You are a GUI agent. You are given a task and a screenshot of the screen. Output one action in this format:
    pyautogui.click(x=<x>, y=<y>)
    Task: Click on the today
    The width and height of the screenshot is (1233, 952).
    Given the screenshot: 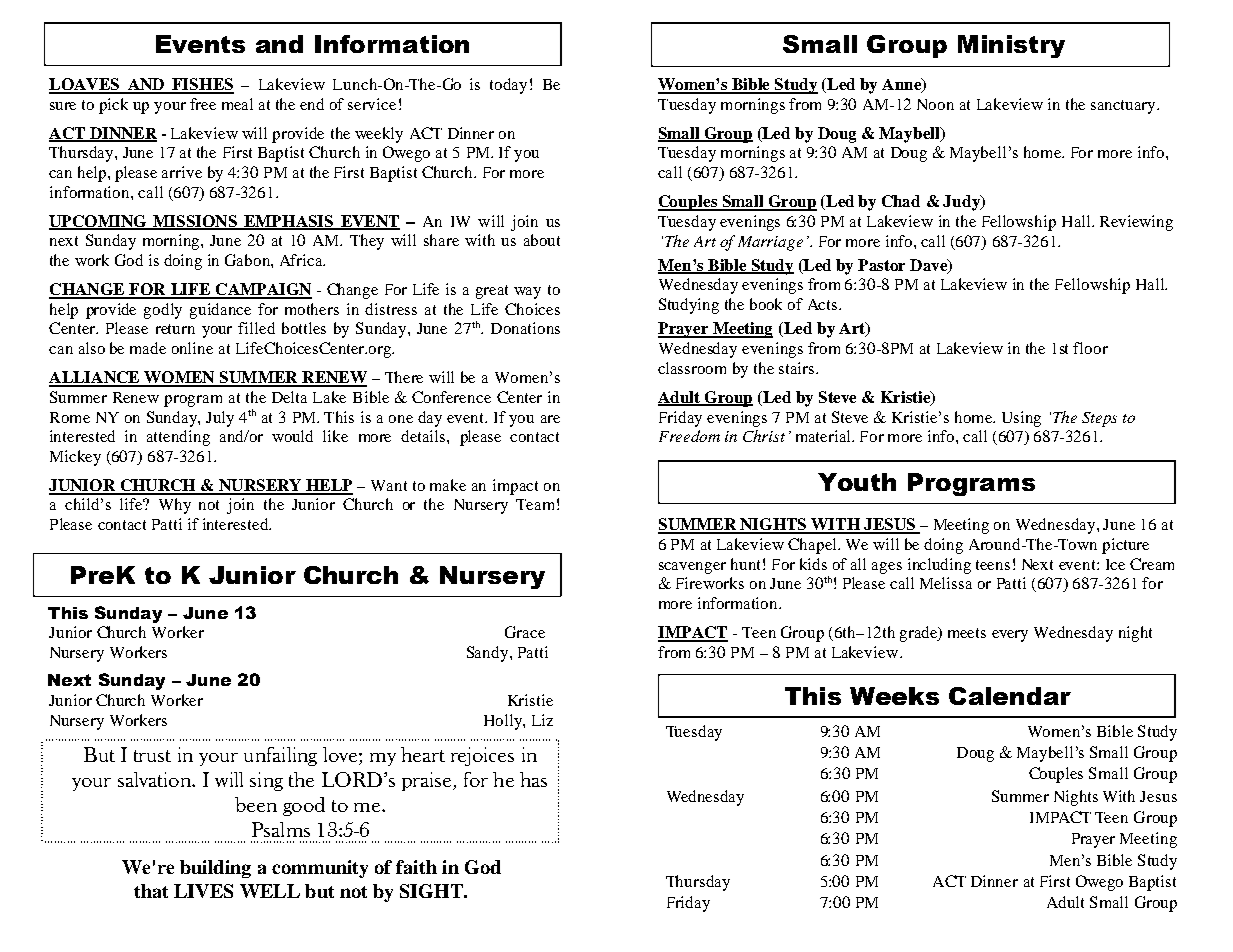 What is the action you would take?
    pyautogui.click(x=508, y=86)
